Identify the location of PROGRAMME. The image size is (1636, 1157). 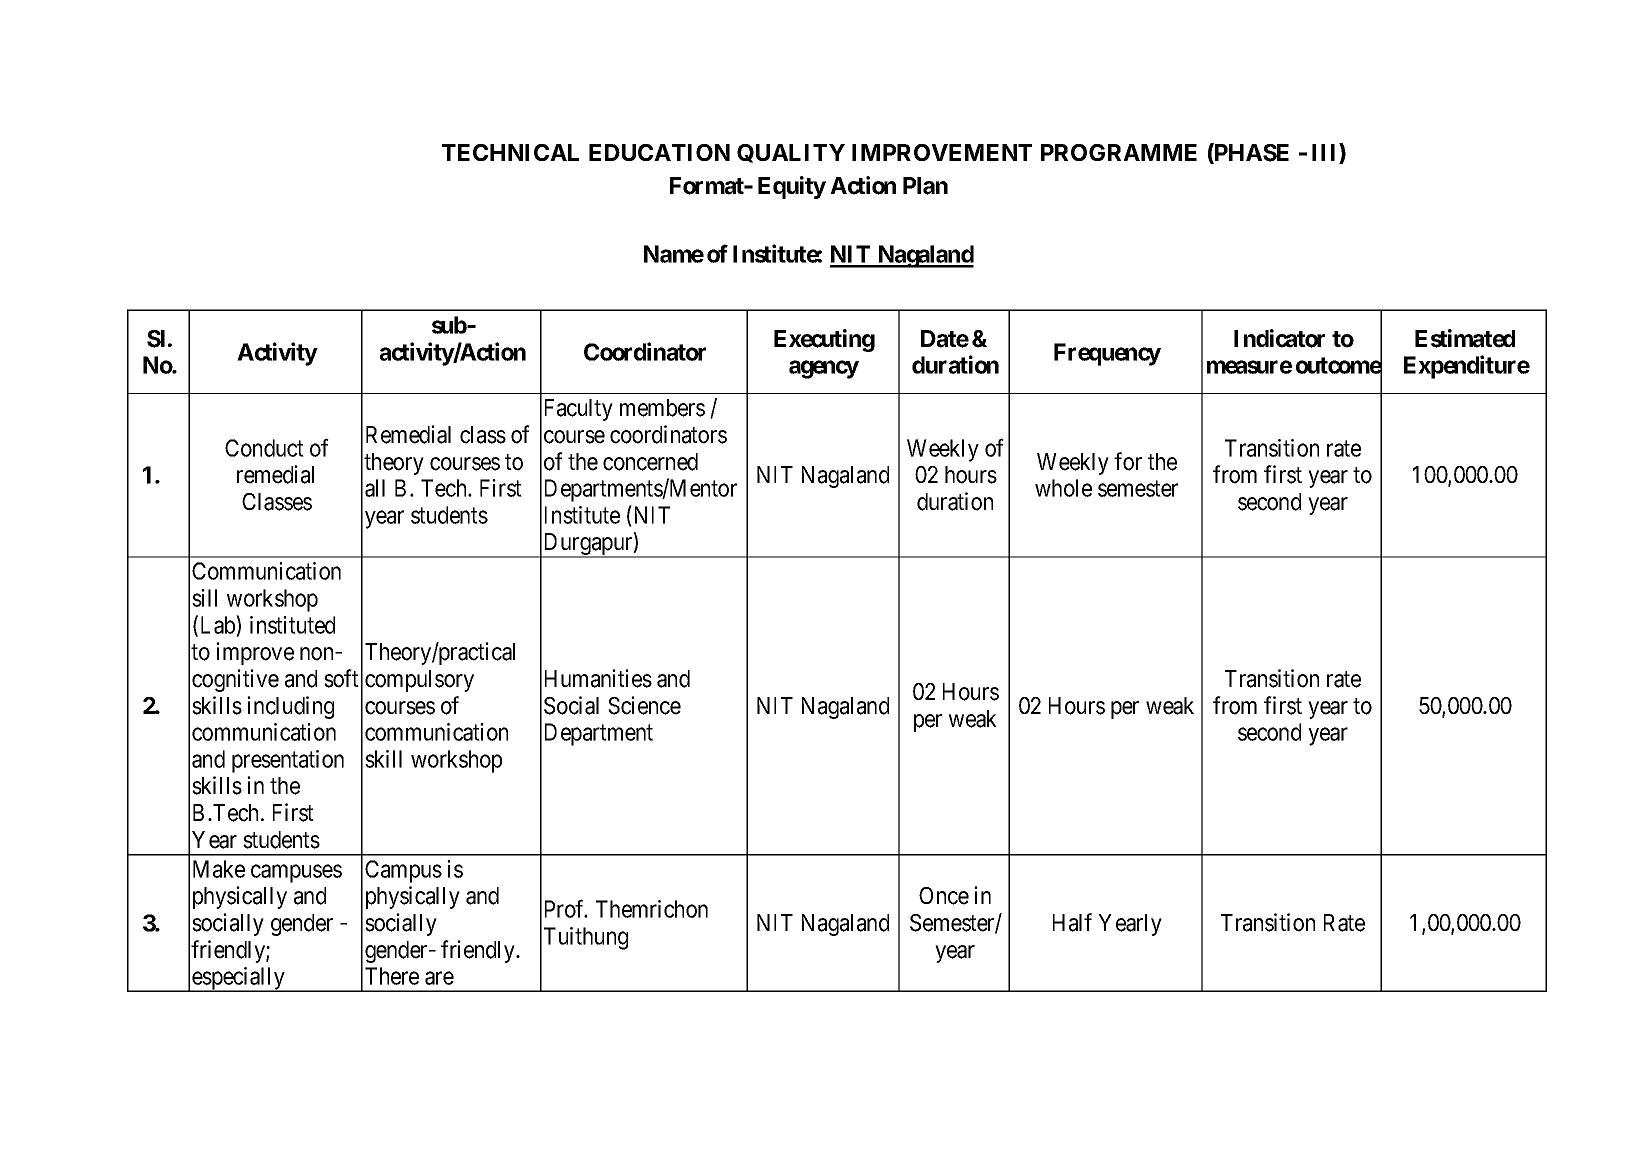
(1119, 152).
